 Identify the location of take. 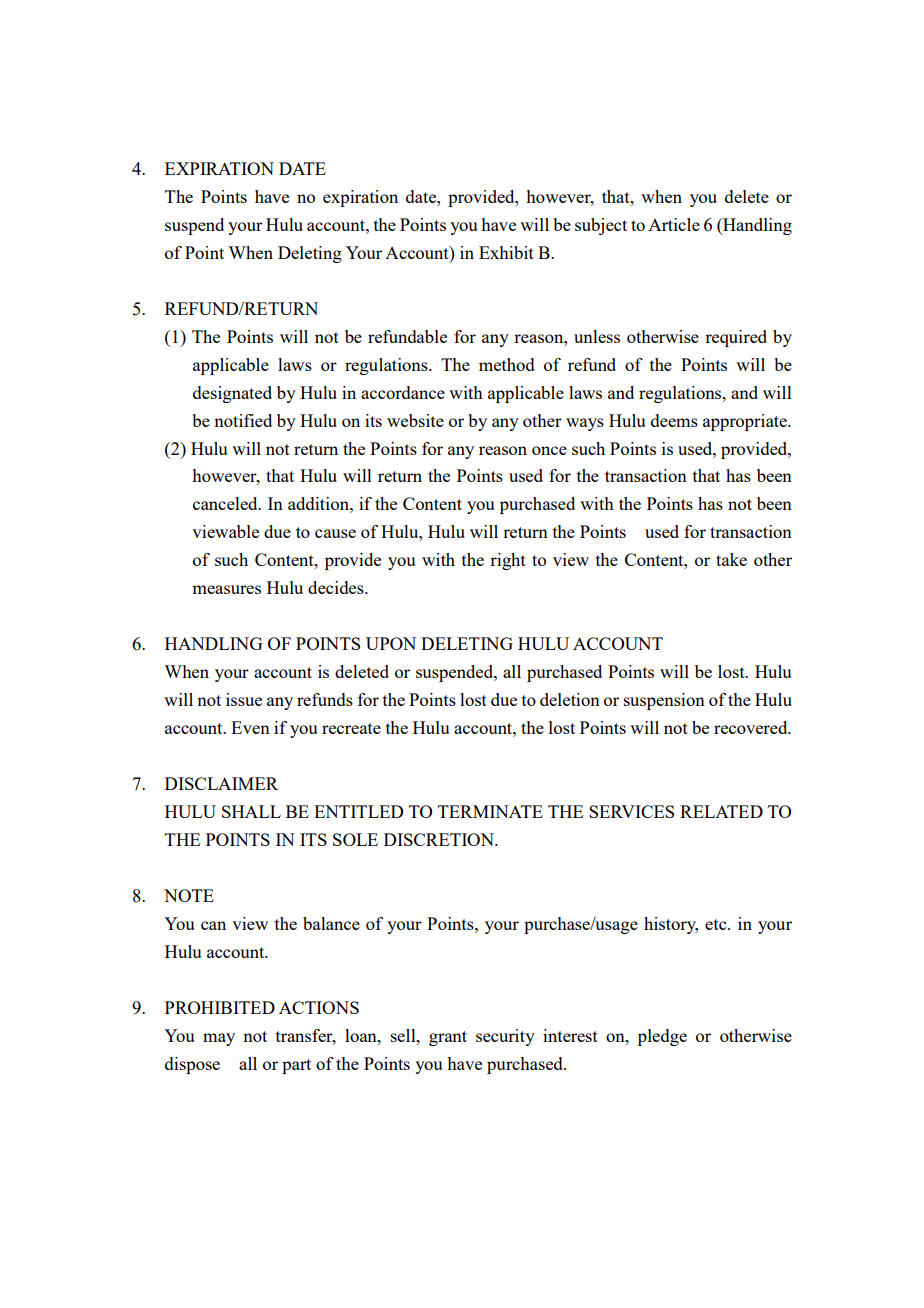
(731, 559).
